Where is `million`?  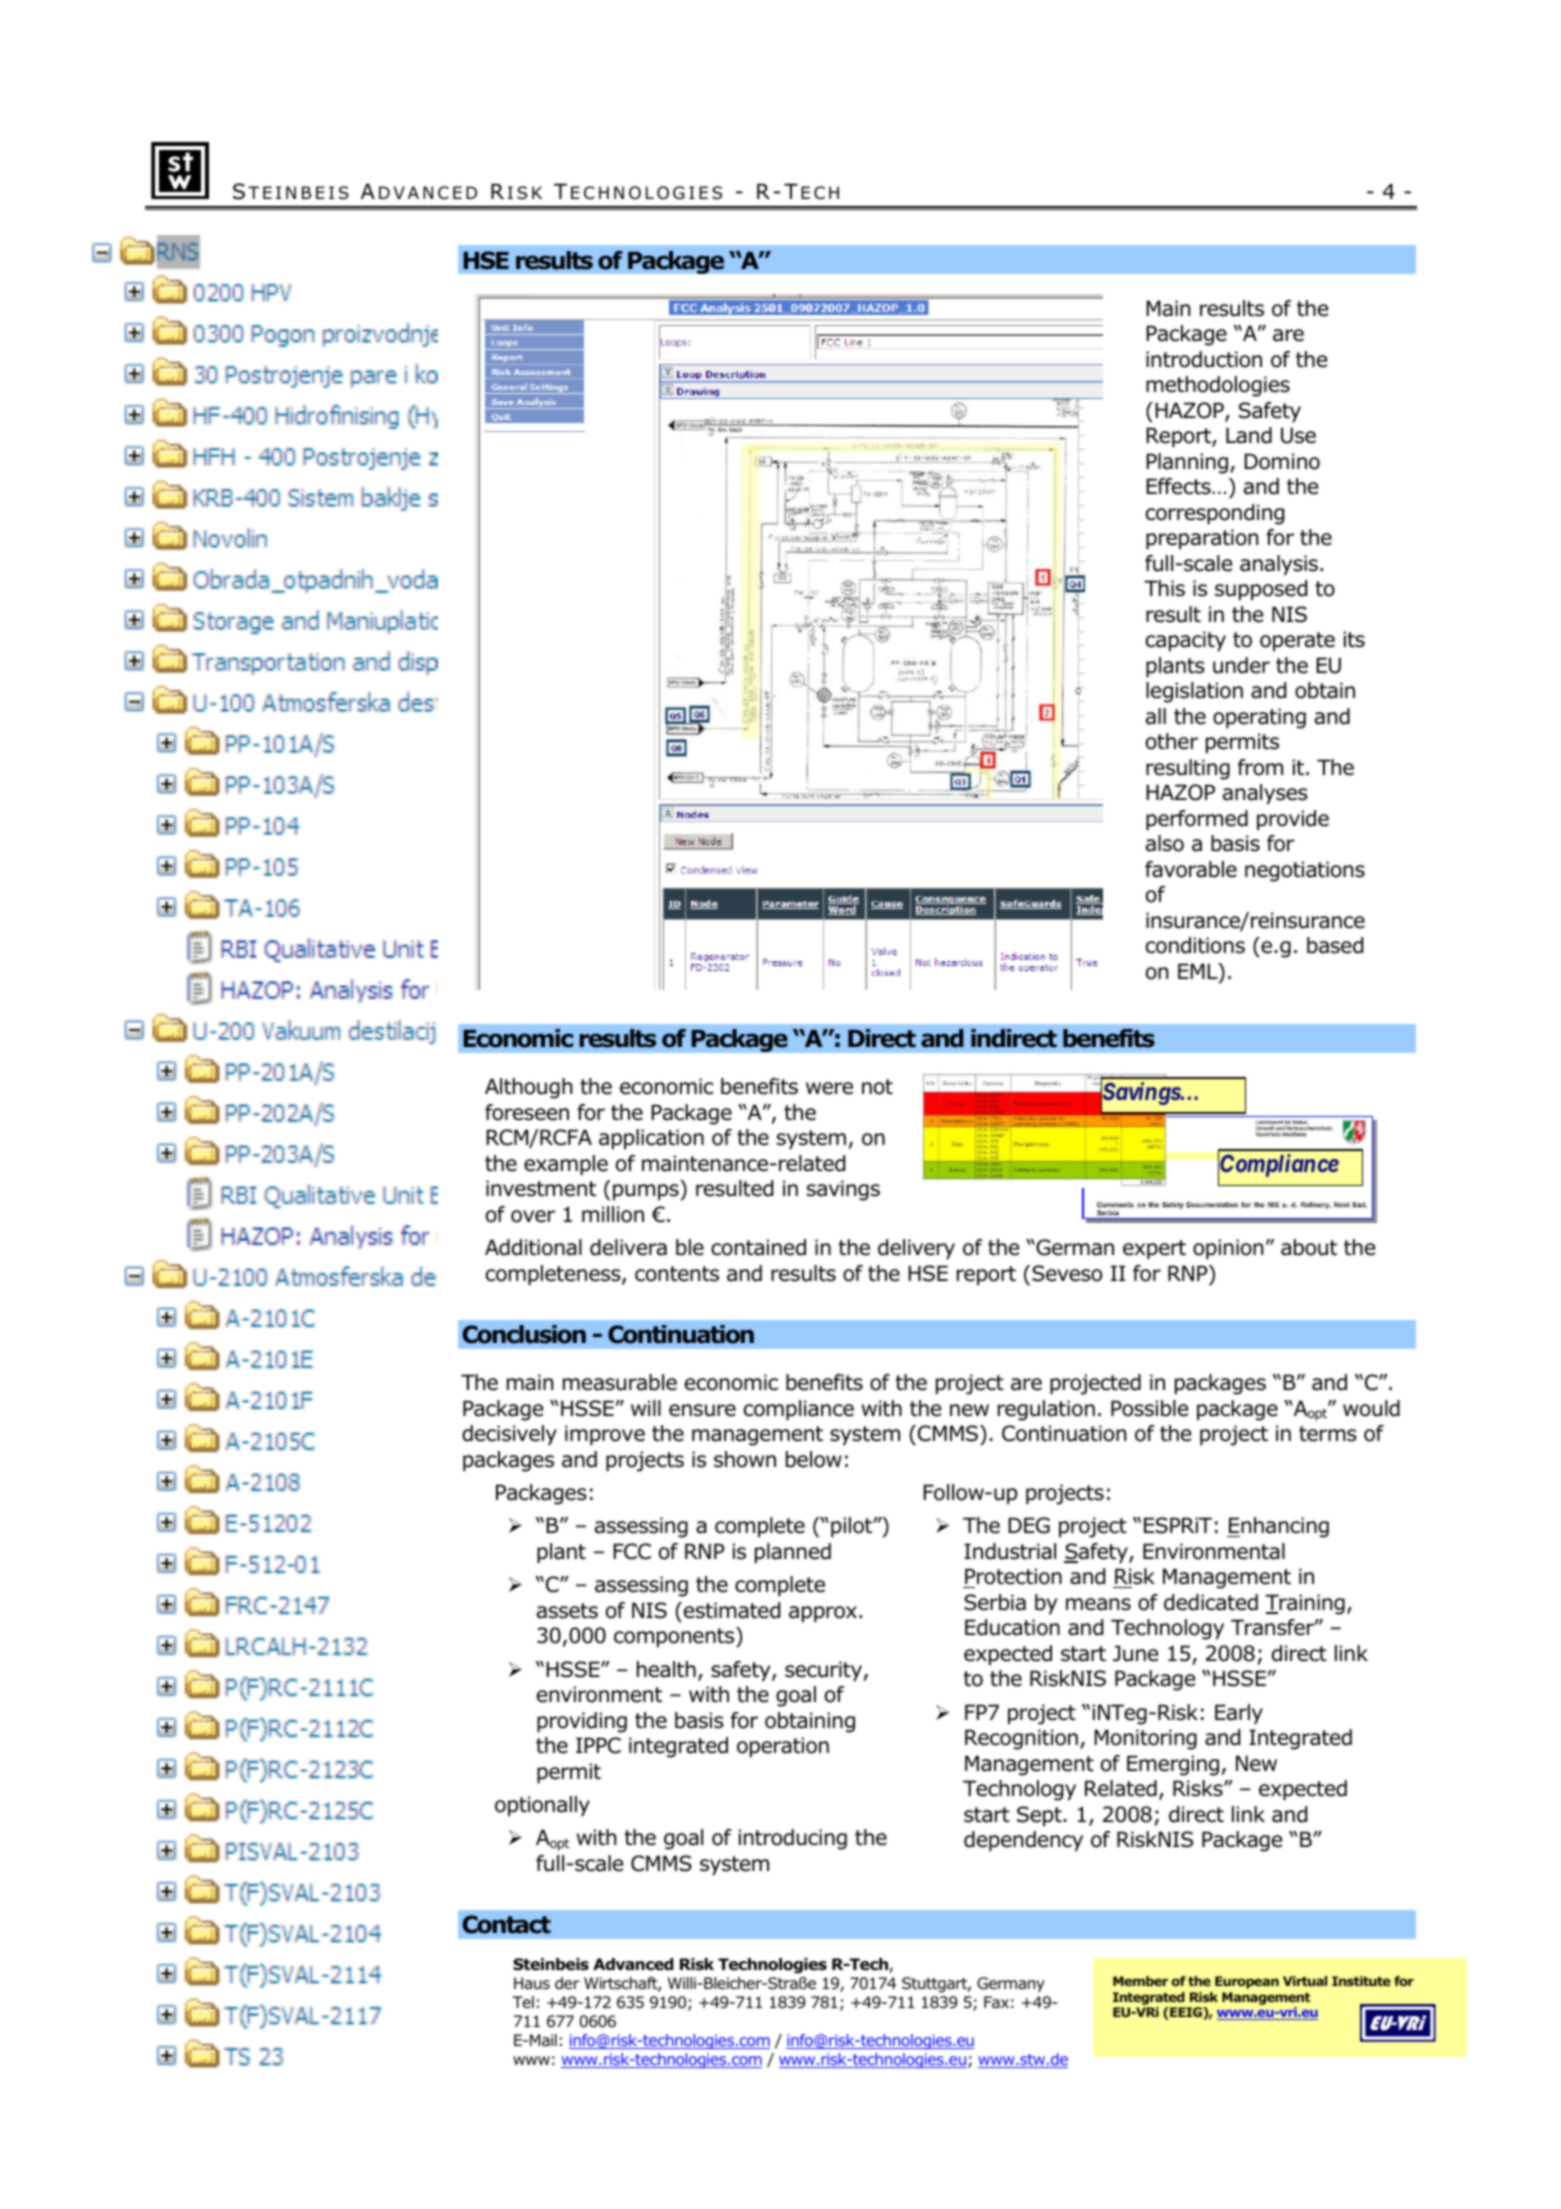 million is located at coordinates (613, 1214).
